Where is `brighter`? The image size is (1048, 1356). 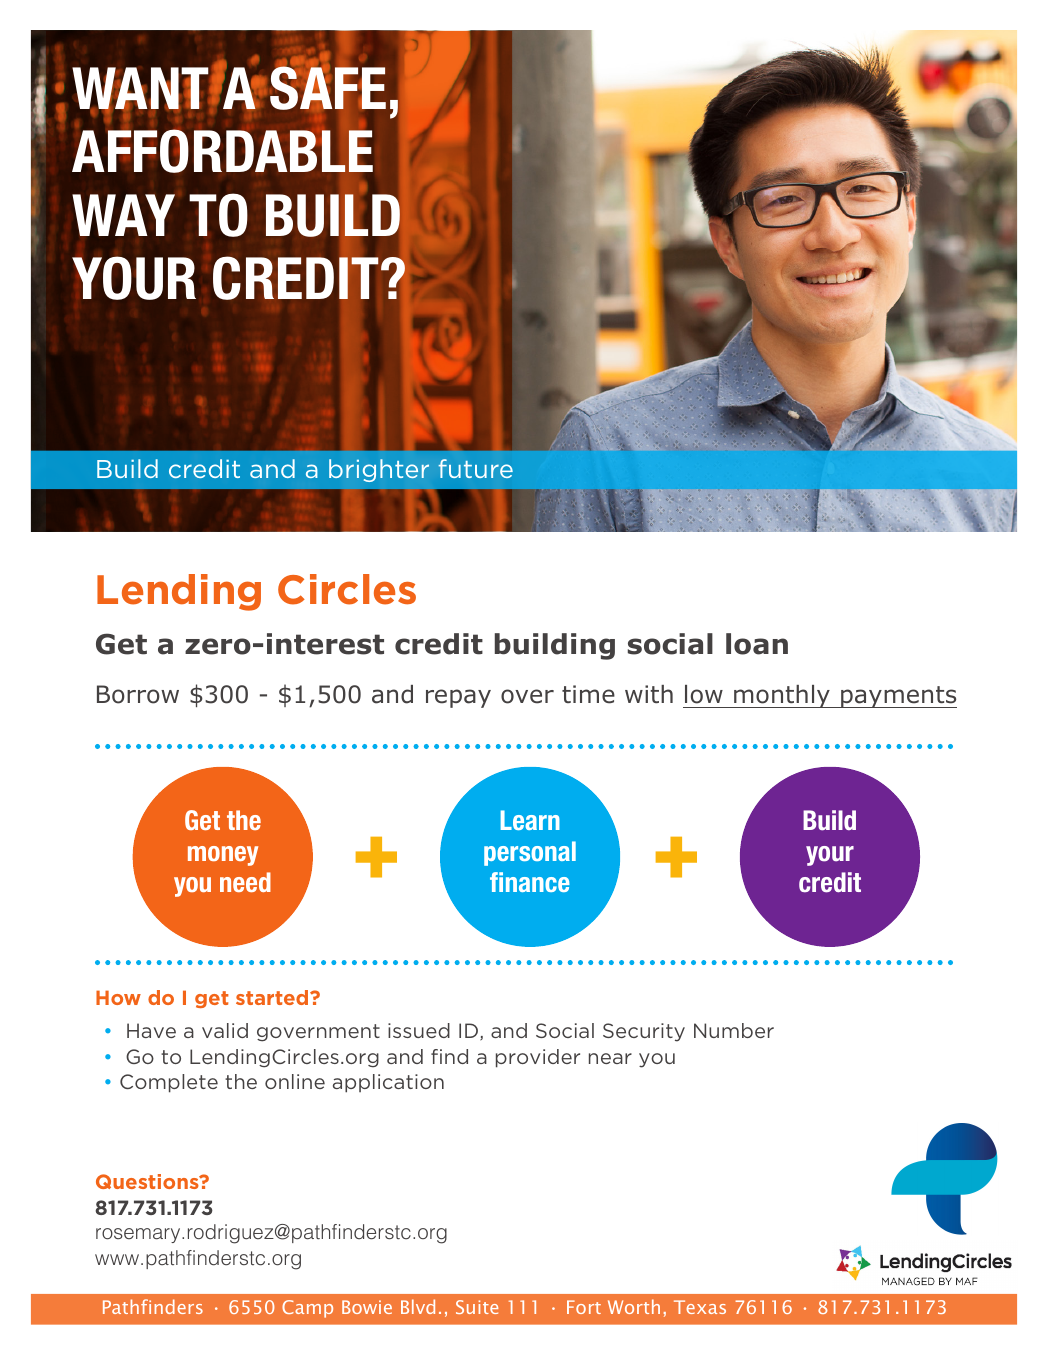 brighter is located at coordinates (379, 470).
